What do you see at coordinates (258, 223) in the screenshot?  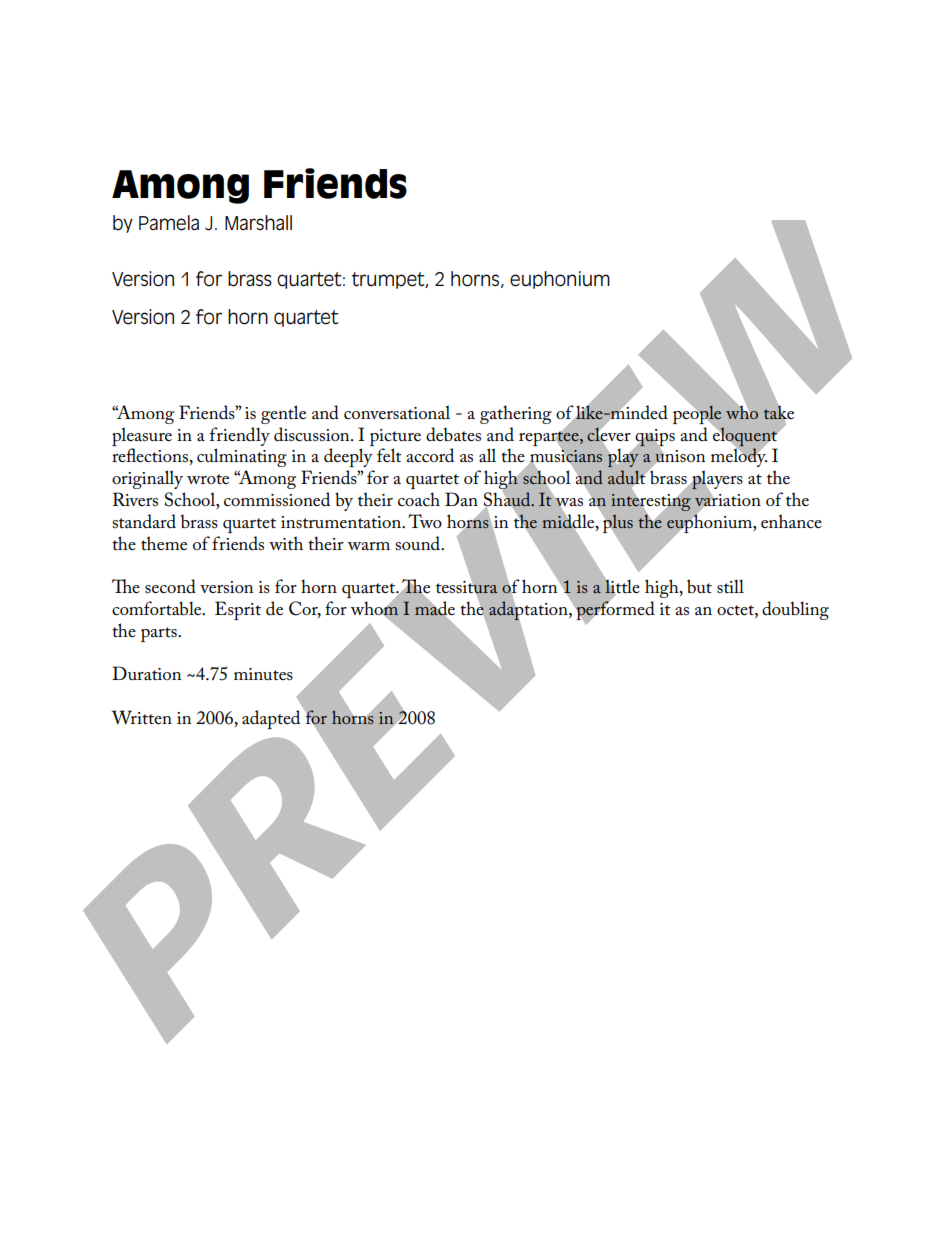 I see `Marshall` at bounding box center [258, 223].
